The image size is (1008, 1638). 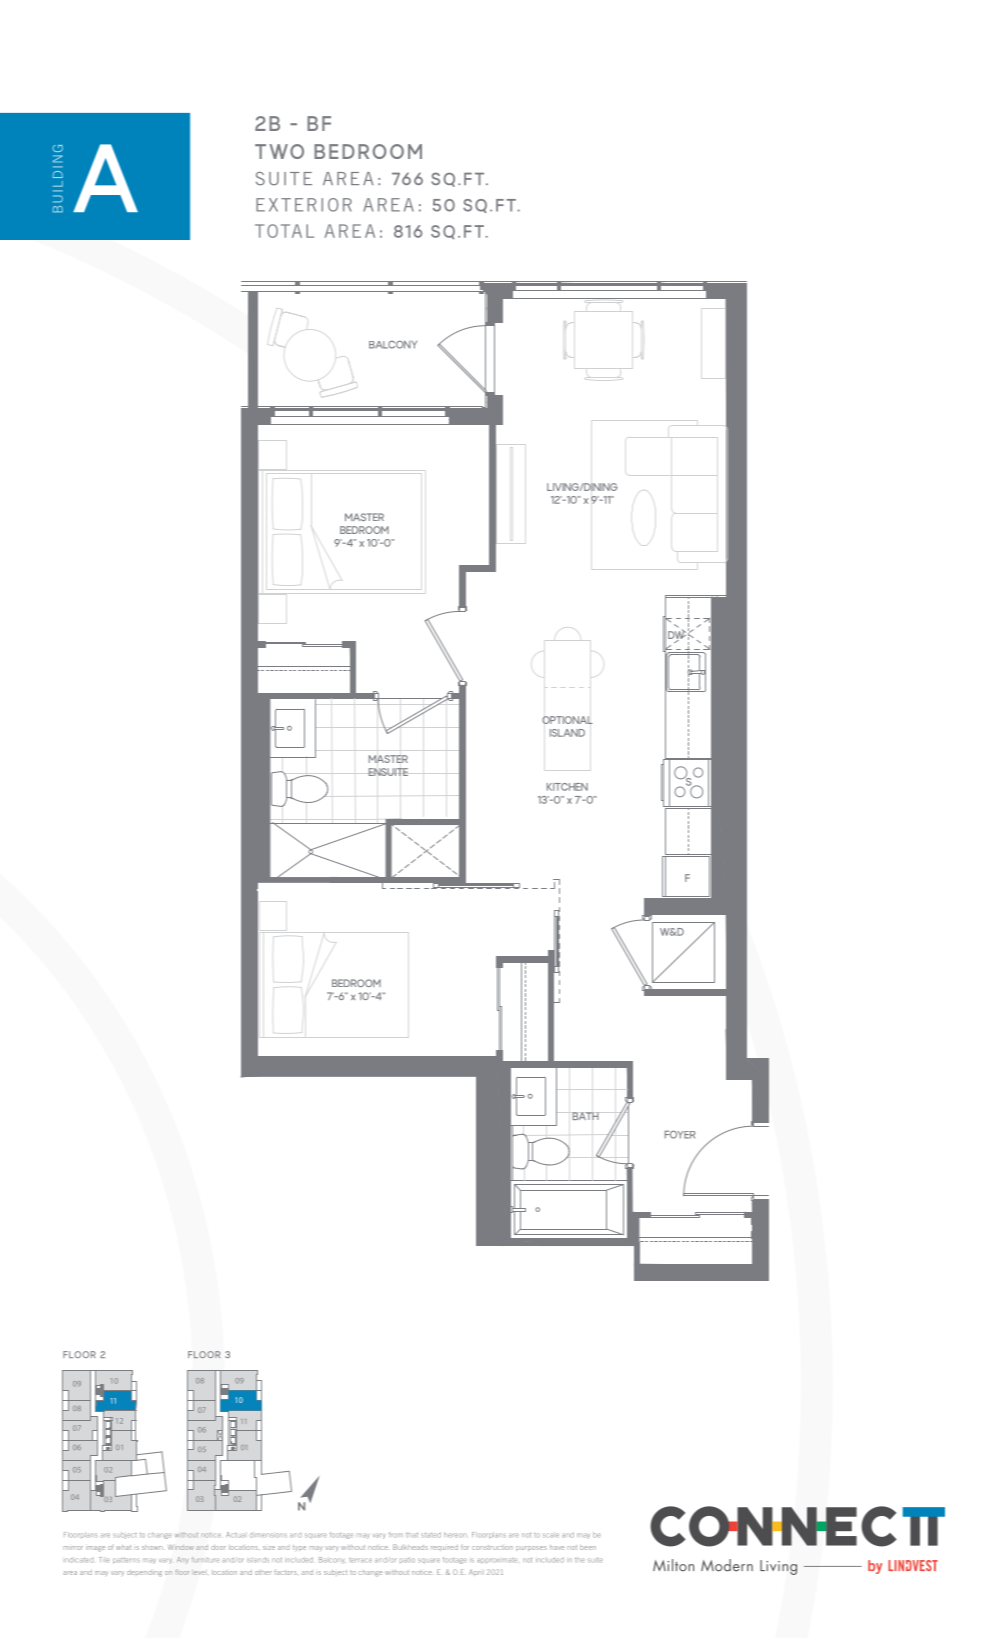 I want to click on what, so click(x=123, y=1547).
